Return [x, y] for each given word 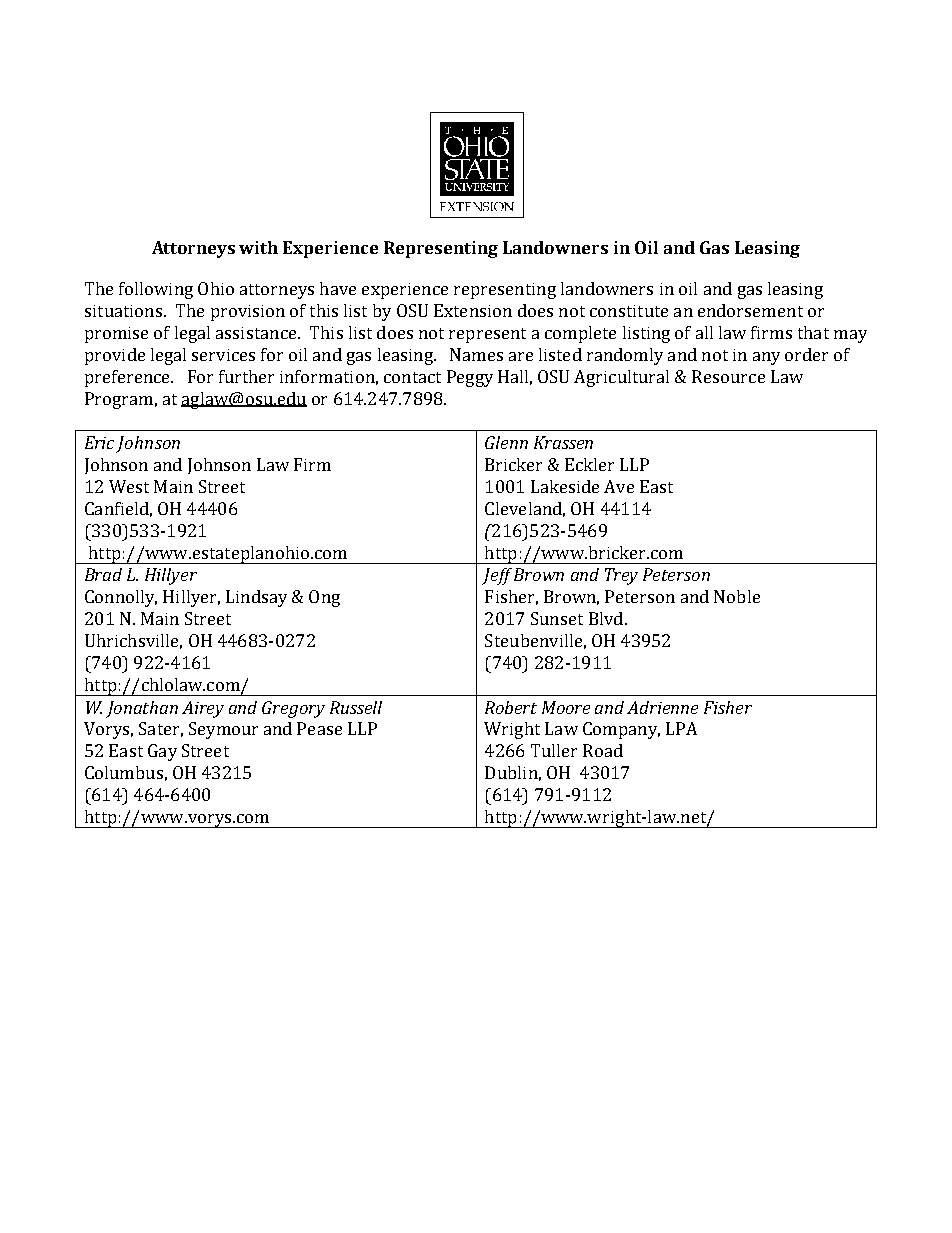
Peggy [470, 378]
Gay [162, 752]
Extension [473, 310]
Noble [737, 596]
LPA [681, 728]
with [258, 247]
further [246, 376]
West [129, 486]
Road [603, 750]
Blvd [606, 618]
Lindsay [256, 598]
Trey [621, 576]
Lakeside [565, 486]
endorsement [750, 310]
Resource [728, 376]
